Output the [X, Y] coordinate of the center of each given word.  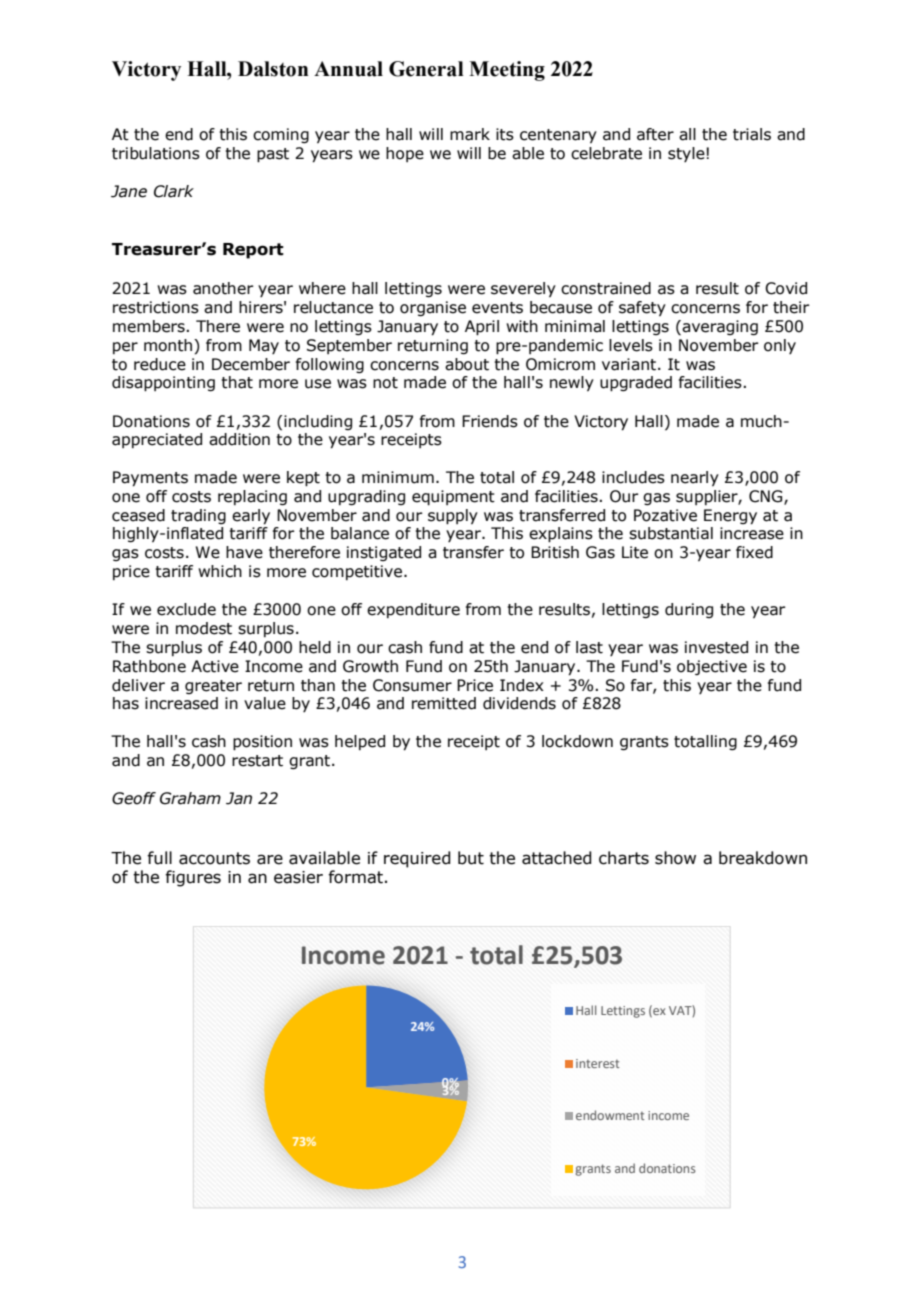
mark [470, 134]
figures [193, 878]
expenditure [413, 610]
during [689, 610]
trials [752, 134]
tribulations [156, 153]
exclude [186, 609]
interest [598, 1063]
